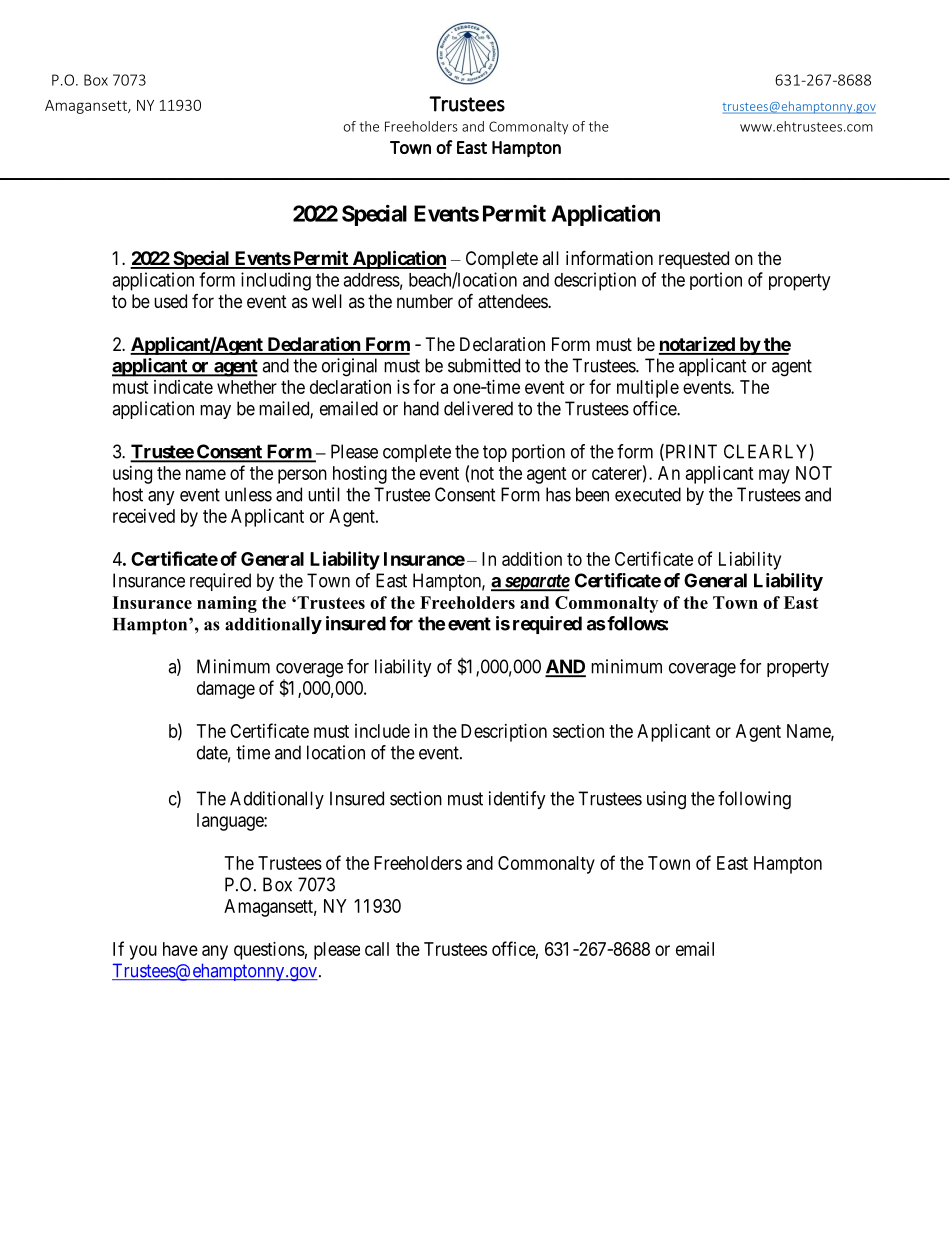 The height and width of the screenshot is (1233, 952). What do you see at coordinates (648, 494) in the screenshot?
I see `executed` at bounding box center [648, 494].
